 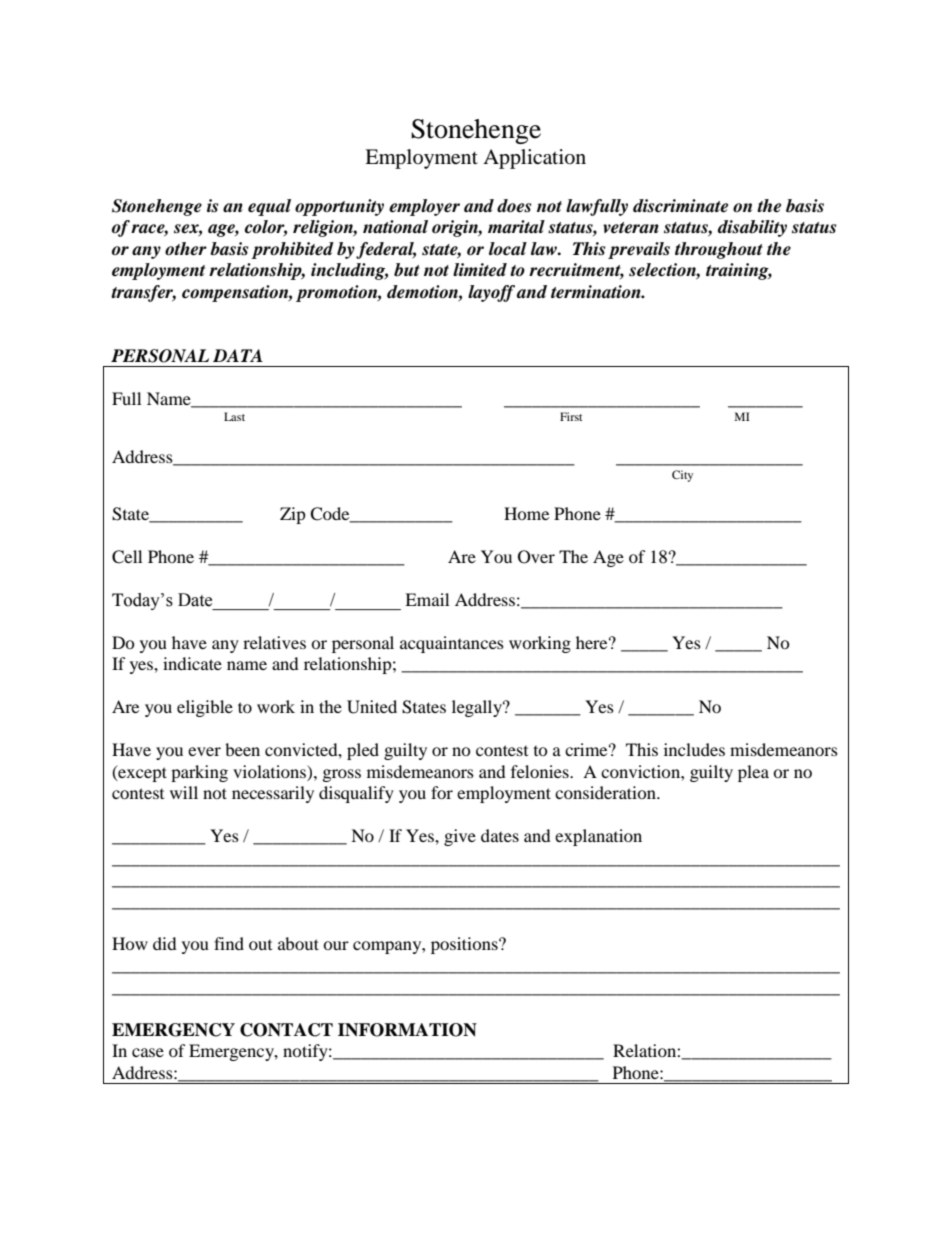 What do you see at coordinates (269, 207) in the document?
I see `equal` at bounding box center [269, 207].
